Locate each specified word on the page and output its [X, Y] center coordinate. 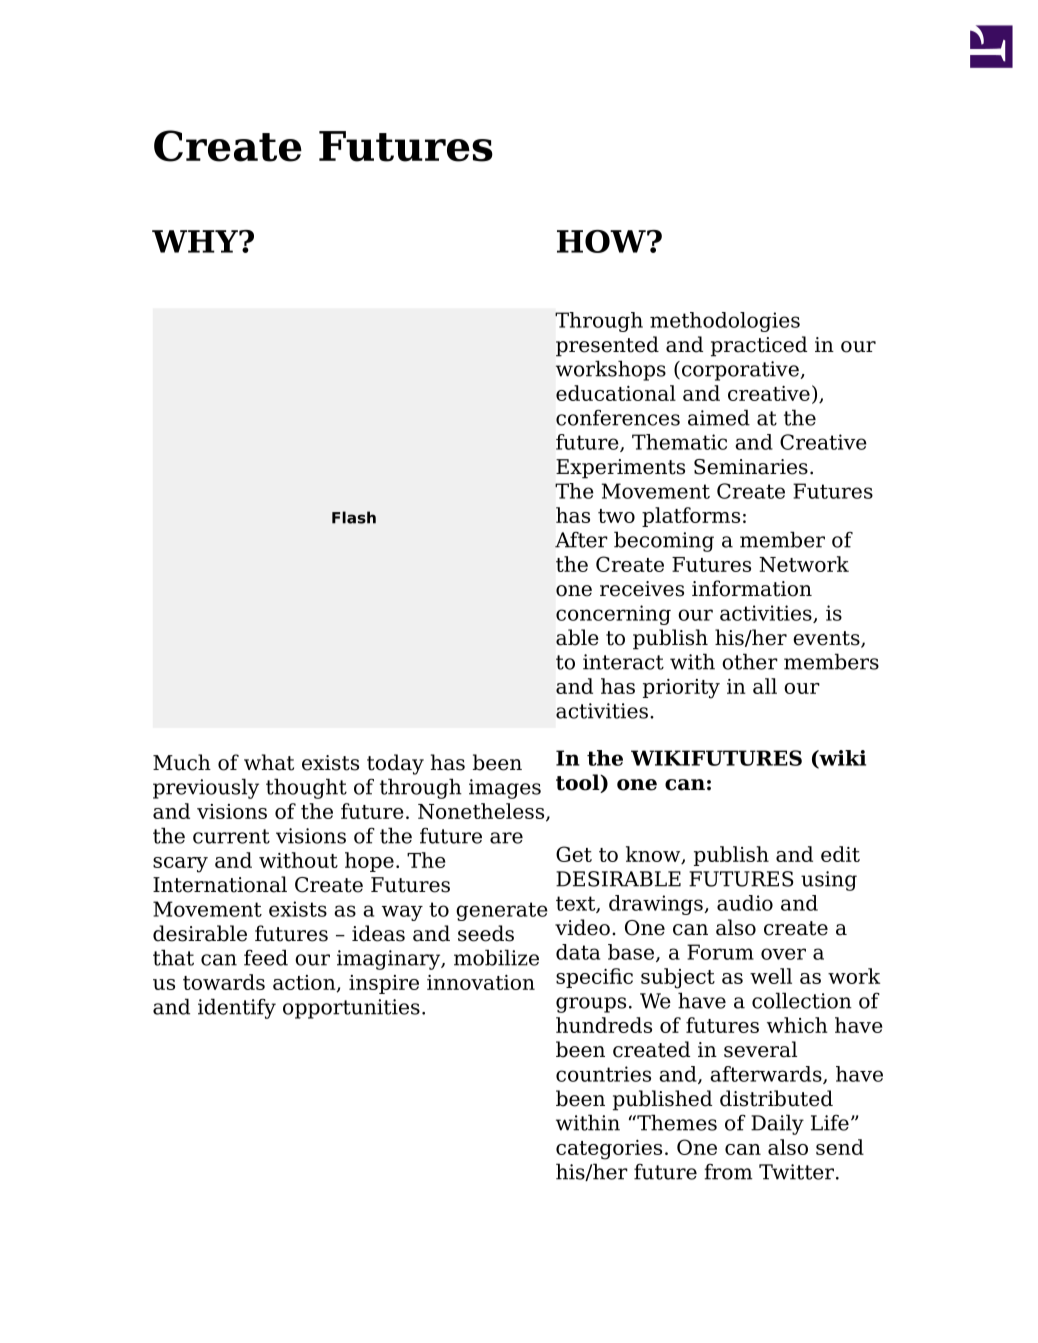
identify [237, 1008]
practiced [759, 346]
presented [607, 346]
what [269, 762]
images [505, 789]
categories [609, 1150]
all [765, 686]
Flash [354, 517]
